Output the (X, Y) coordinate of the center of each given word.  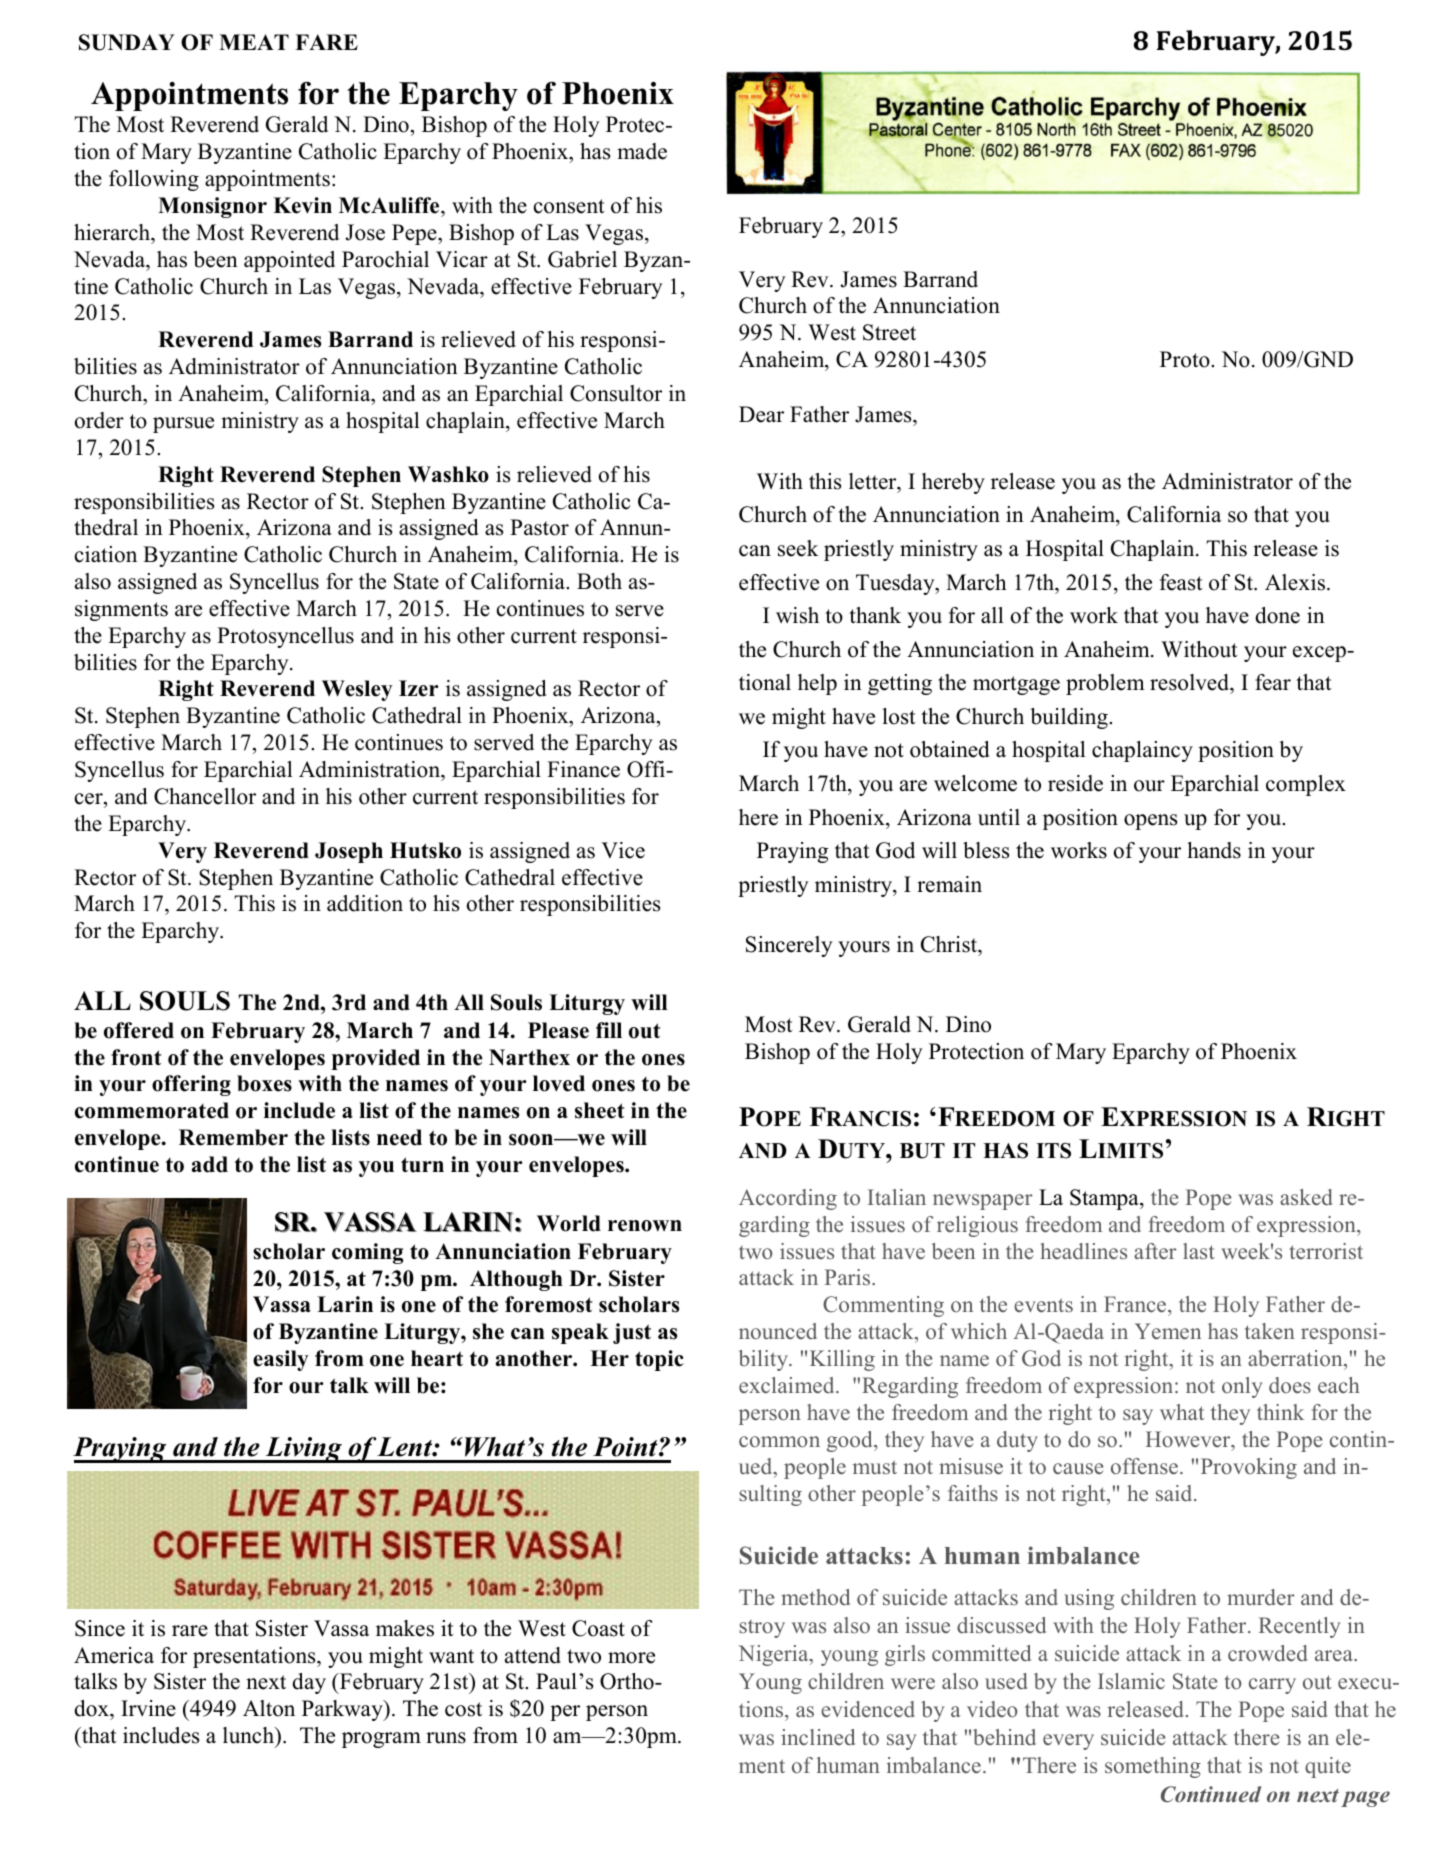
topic (659, 1360)
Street (889, 332)
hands (1214, 850)
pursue (183, 425)
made (642, 151)
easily (281, 1360)
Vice (623, 850)
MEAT (254, 42)
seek (798, 548)
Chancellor (205, 796)
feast (1181, 582)
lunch (249, 1735)
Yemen (1168, 1331)
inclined (818, 1737)
